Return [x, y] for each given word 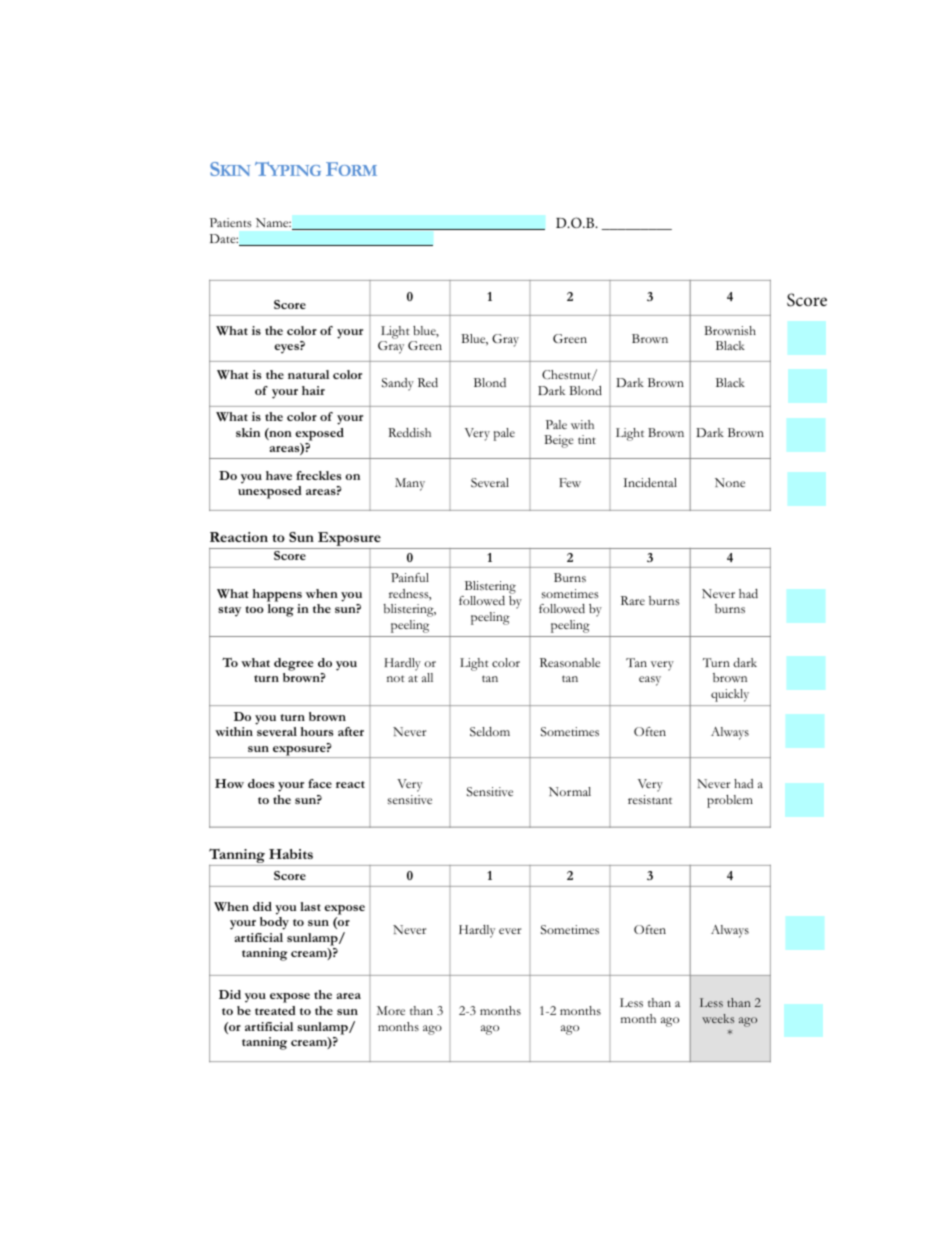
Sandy [398, 384]
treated [275, 1010]
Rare [633, 600]
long [281, 610]
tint [587, 439]
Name [273, 222]
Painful [410, 577]
